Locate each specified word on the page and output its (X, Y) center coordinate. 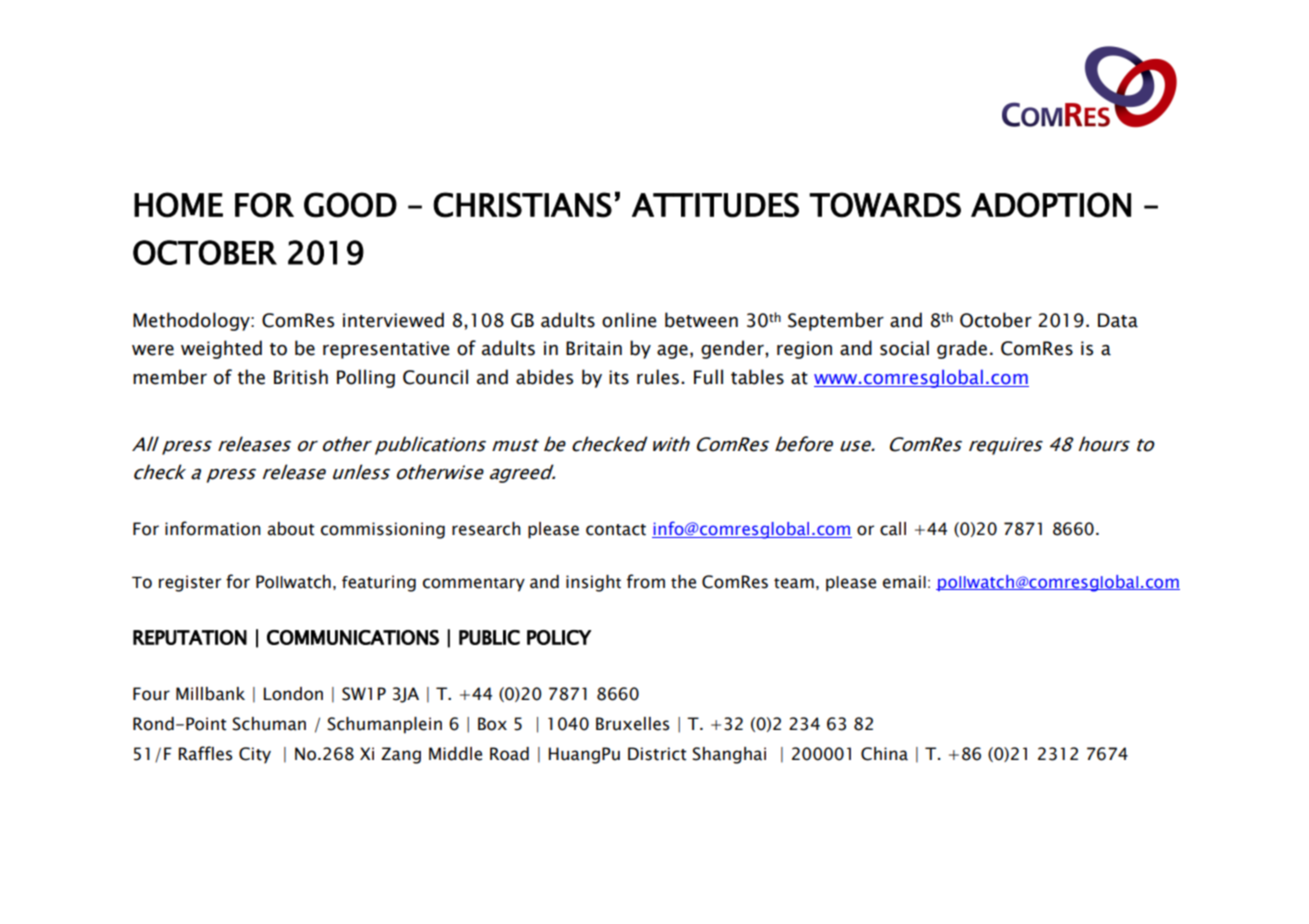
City (255, 755)
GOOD (350, 205)
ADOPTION (1051, 205)
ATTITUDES (715, 205)
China (884, 754)
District (657, 754)
